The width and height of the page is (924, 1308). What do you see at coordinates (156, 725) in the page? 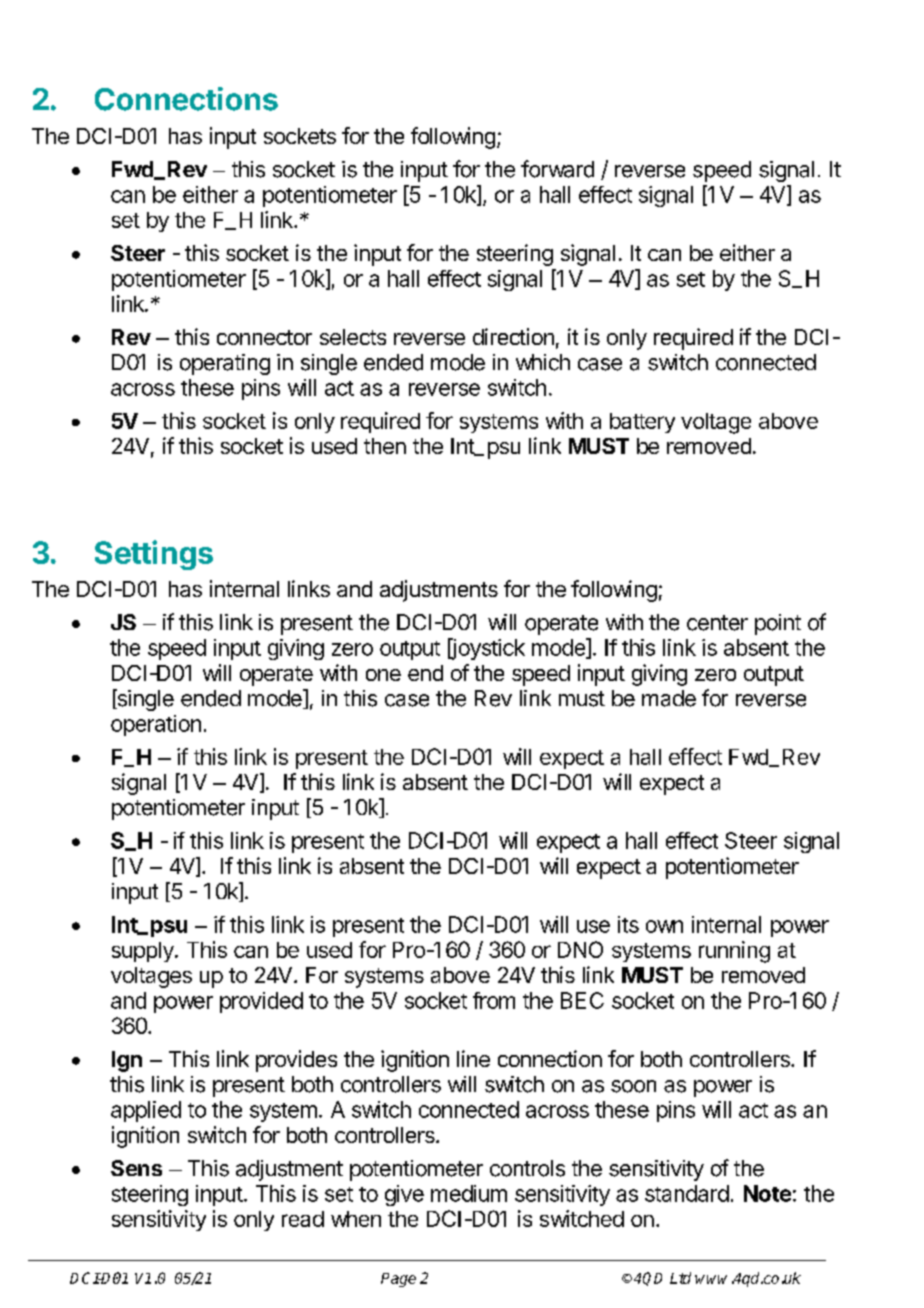
I see `operation` at bounding box center [156, 725].
